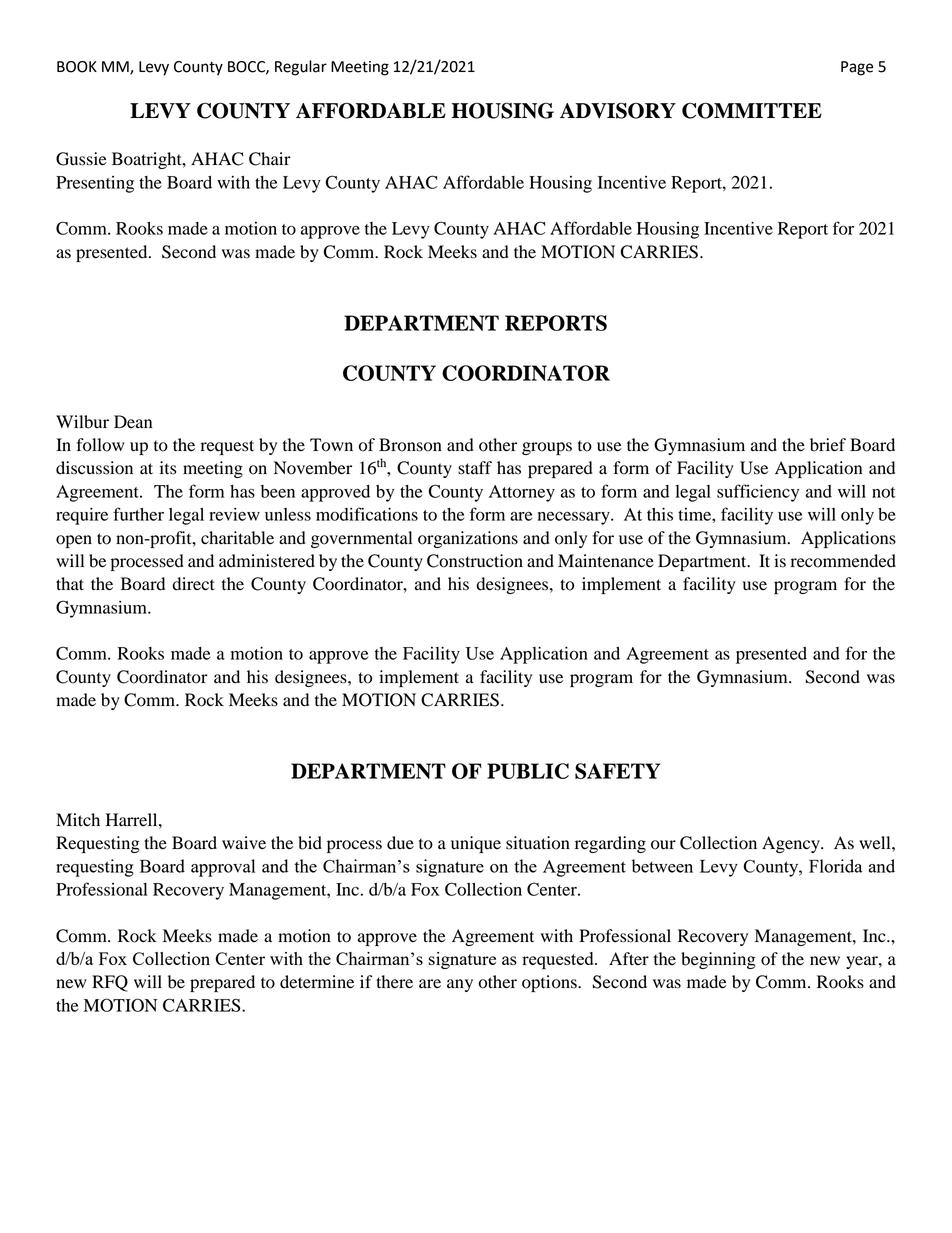  Describe the element at coordinates (857, 68) in the image. I see `Page` at that location.
